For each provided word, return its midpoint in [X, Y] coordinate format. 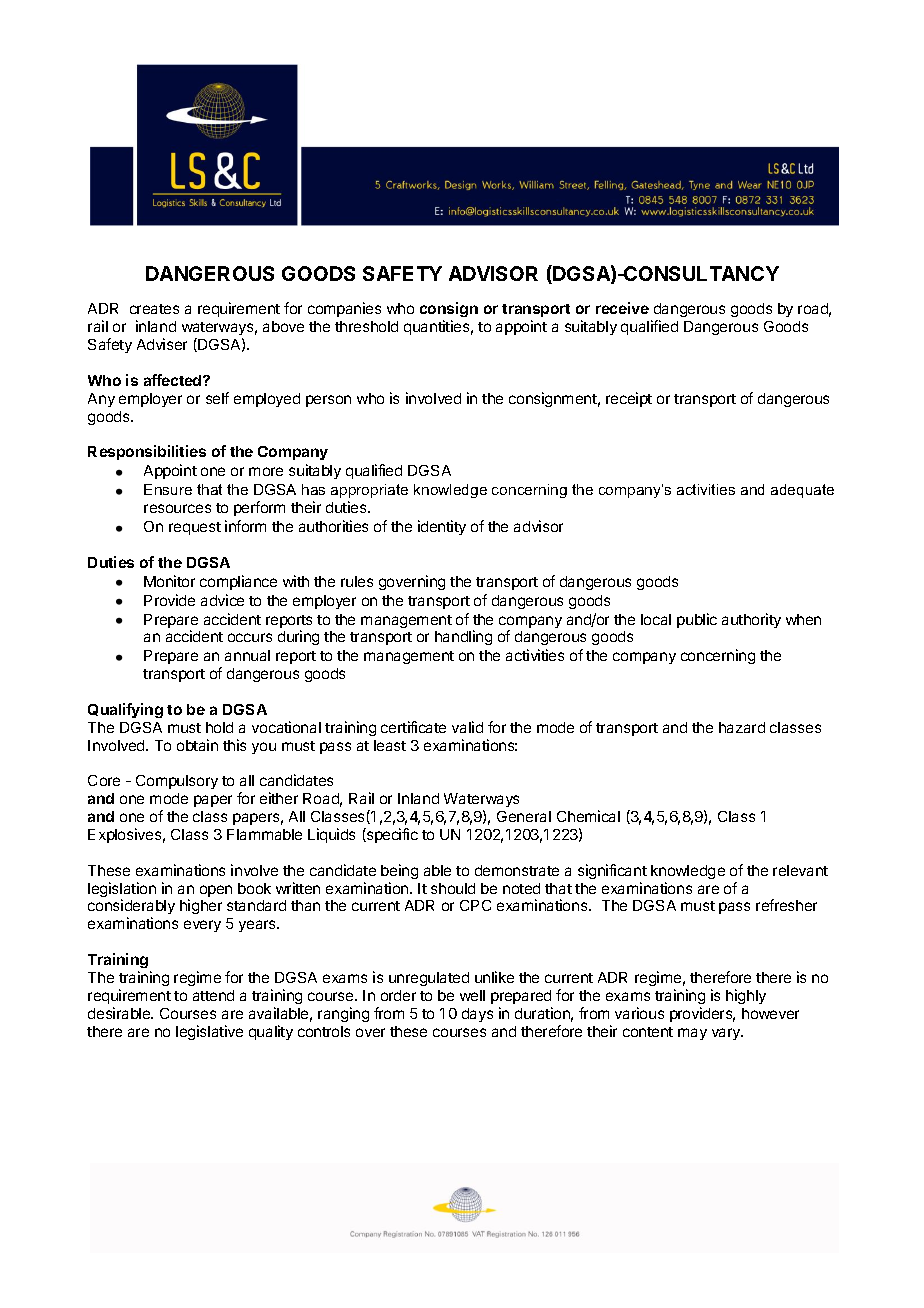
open [216, 891]
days [477, 1015]
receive [622, 308]
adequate [802, 491]
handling [463, 637]
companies [344, 309]
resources [177, 508]
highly [746, 996]
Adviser [162, 344]
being [399, 871]
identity [442, 527]
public [697, 620]
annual [247, 655]
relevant [800, 870]
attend [213, 995]
